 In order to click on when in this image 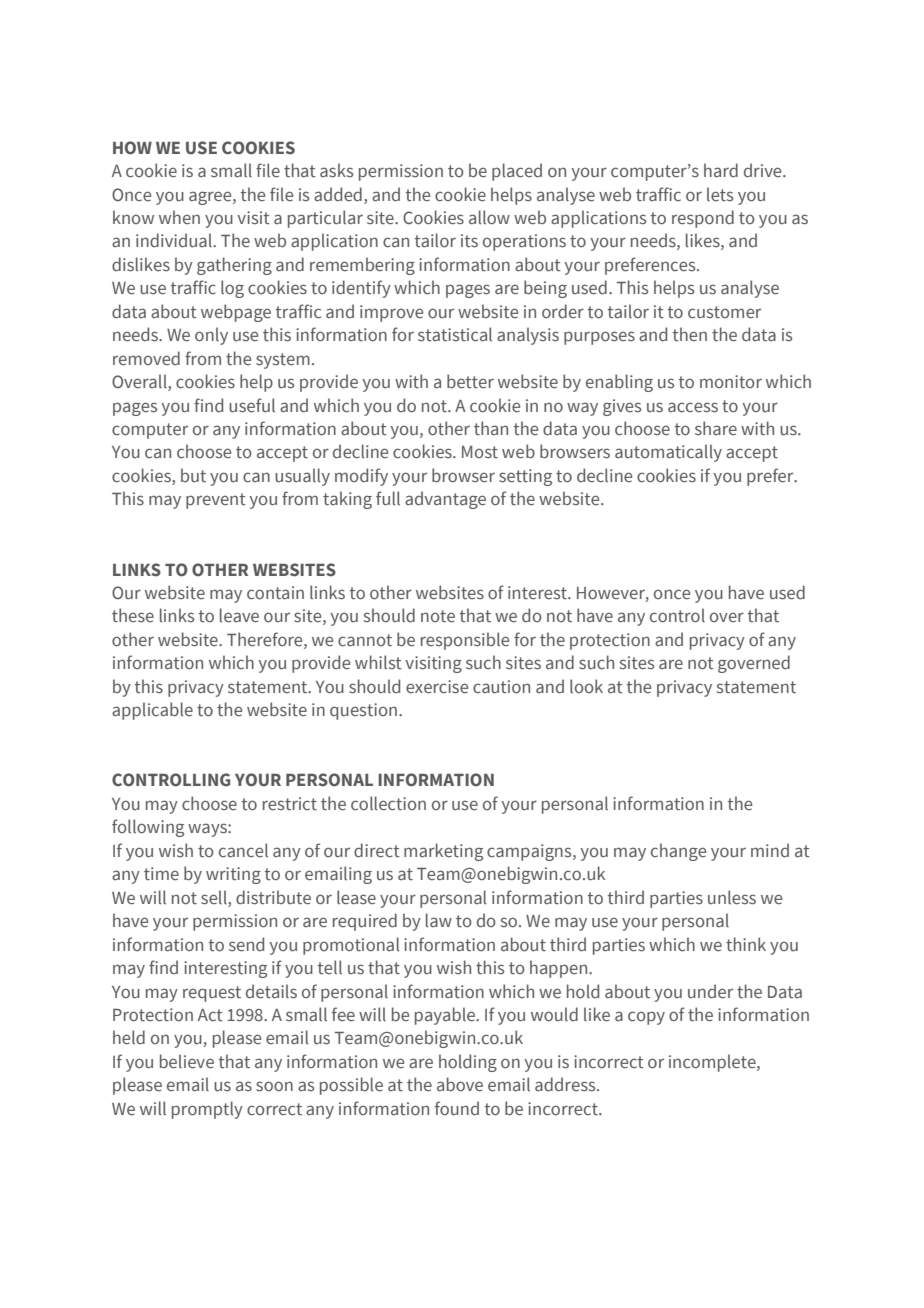, I will do `click(179, 217)`.
